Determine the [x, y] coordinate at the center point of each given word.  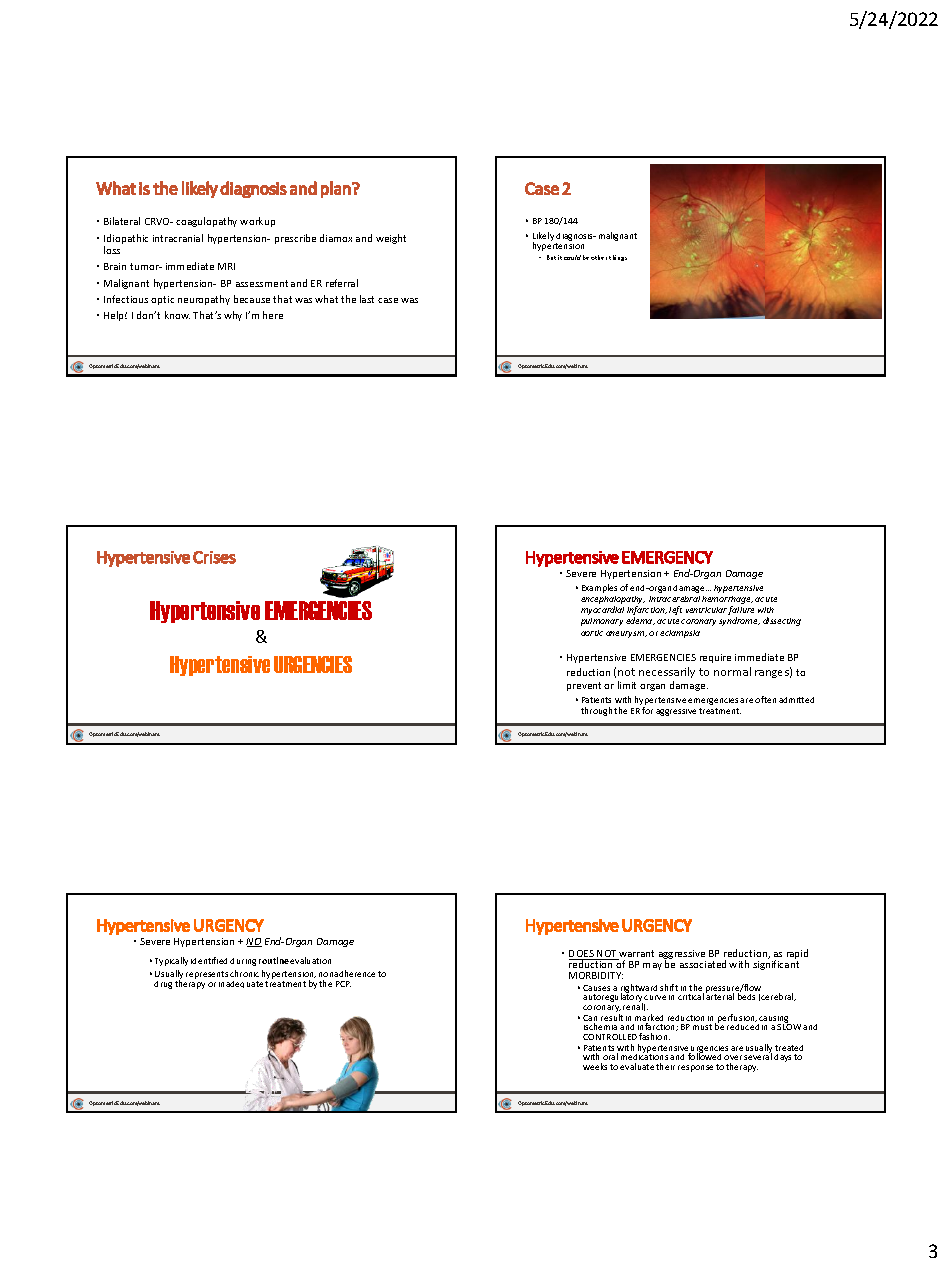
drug [163, 985]
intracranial [178, 238]
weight [391, 239]
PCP [343, 984]
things [618, 258]
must [702, 1027]
